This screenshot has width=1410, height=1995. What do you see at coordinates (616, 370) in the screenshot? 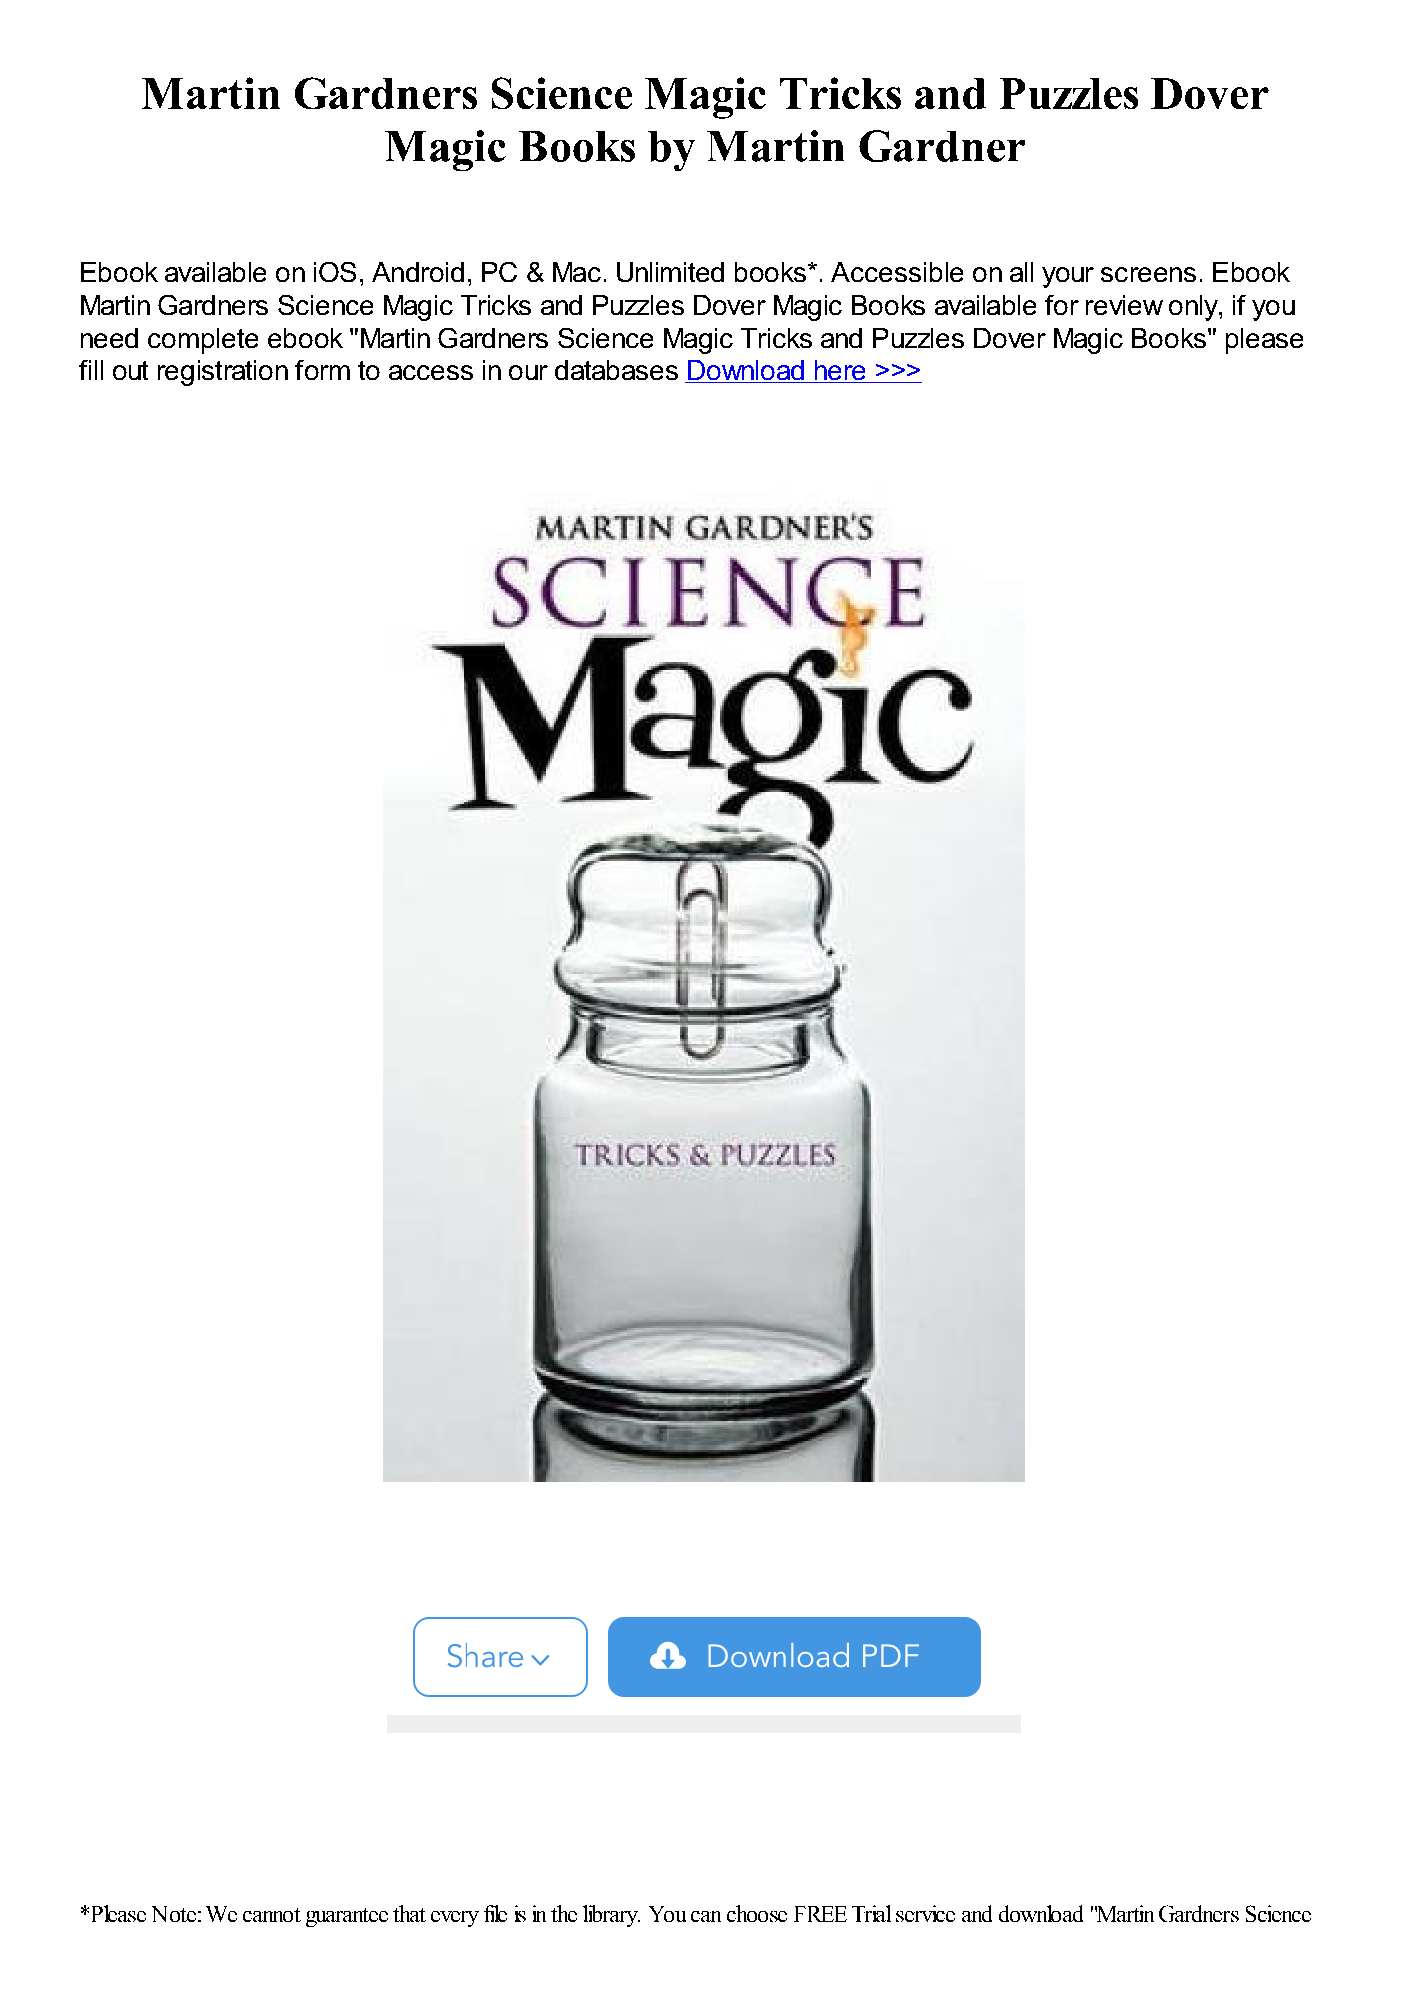
I see `databases` at bounding box center [616, 370].
